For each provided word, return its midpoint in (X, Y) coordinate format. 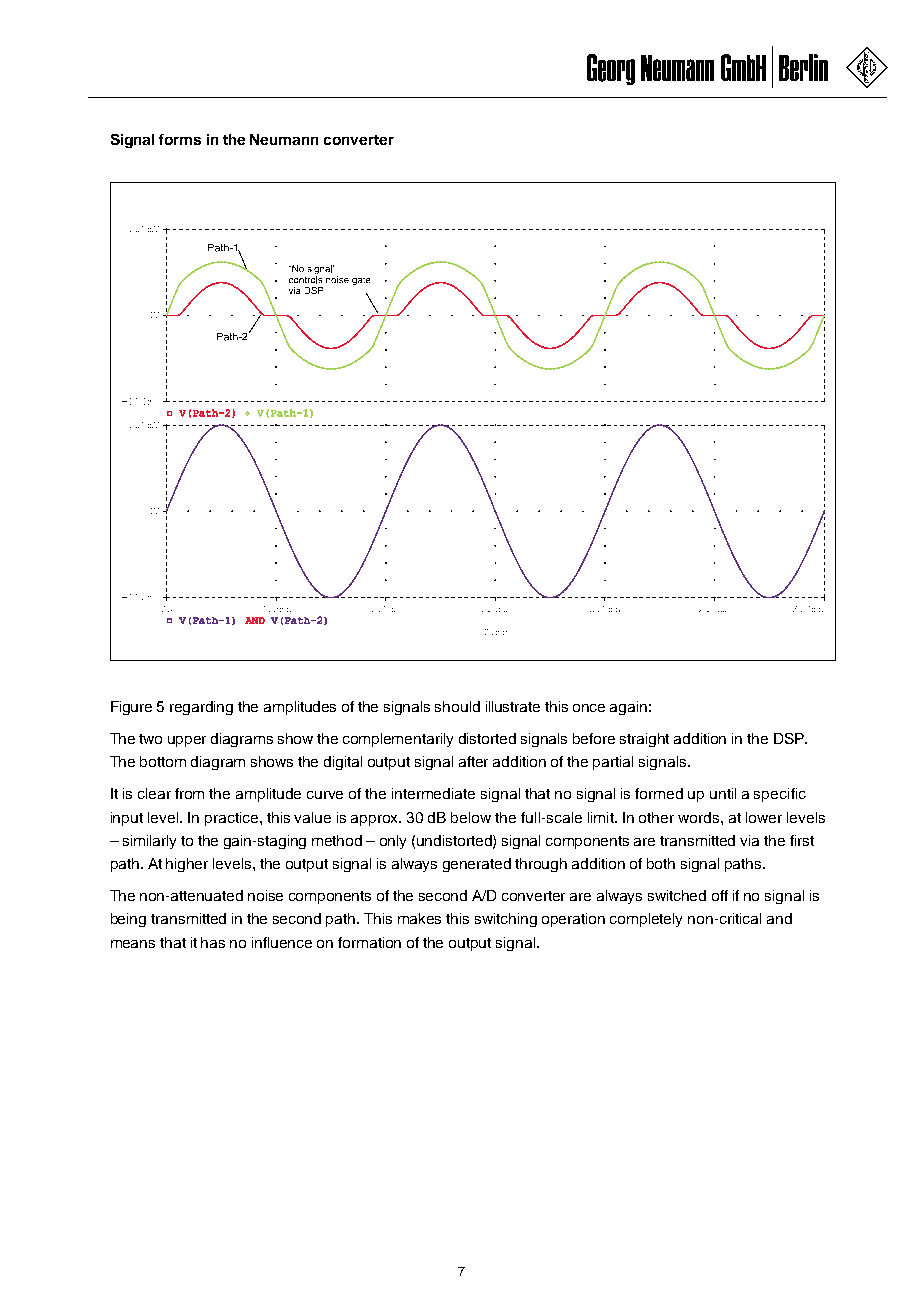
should (457, 706)
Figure (131, 708)
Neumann (284, 139)
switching (506, 920)
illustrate (513, 706)
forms (180, 139)
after (473, 761)
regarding (201, 708)
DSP (790, 738)
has (213, 942)
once (589, 708)
